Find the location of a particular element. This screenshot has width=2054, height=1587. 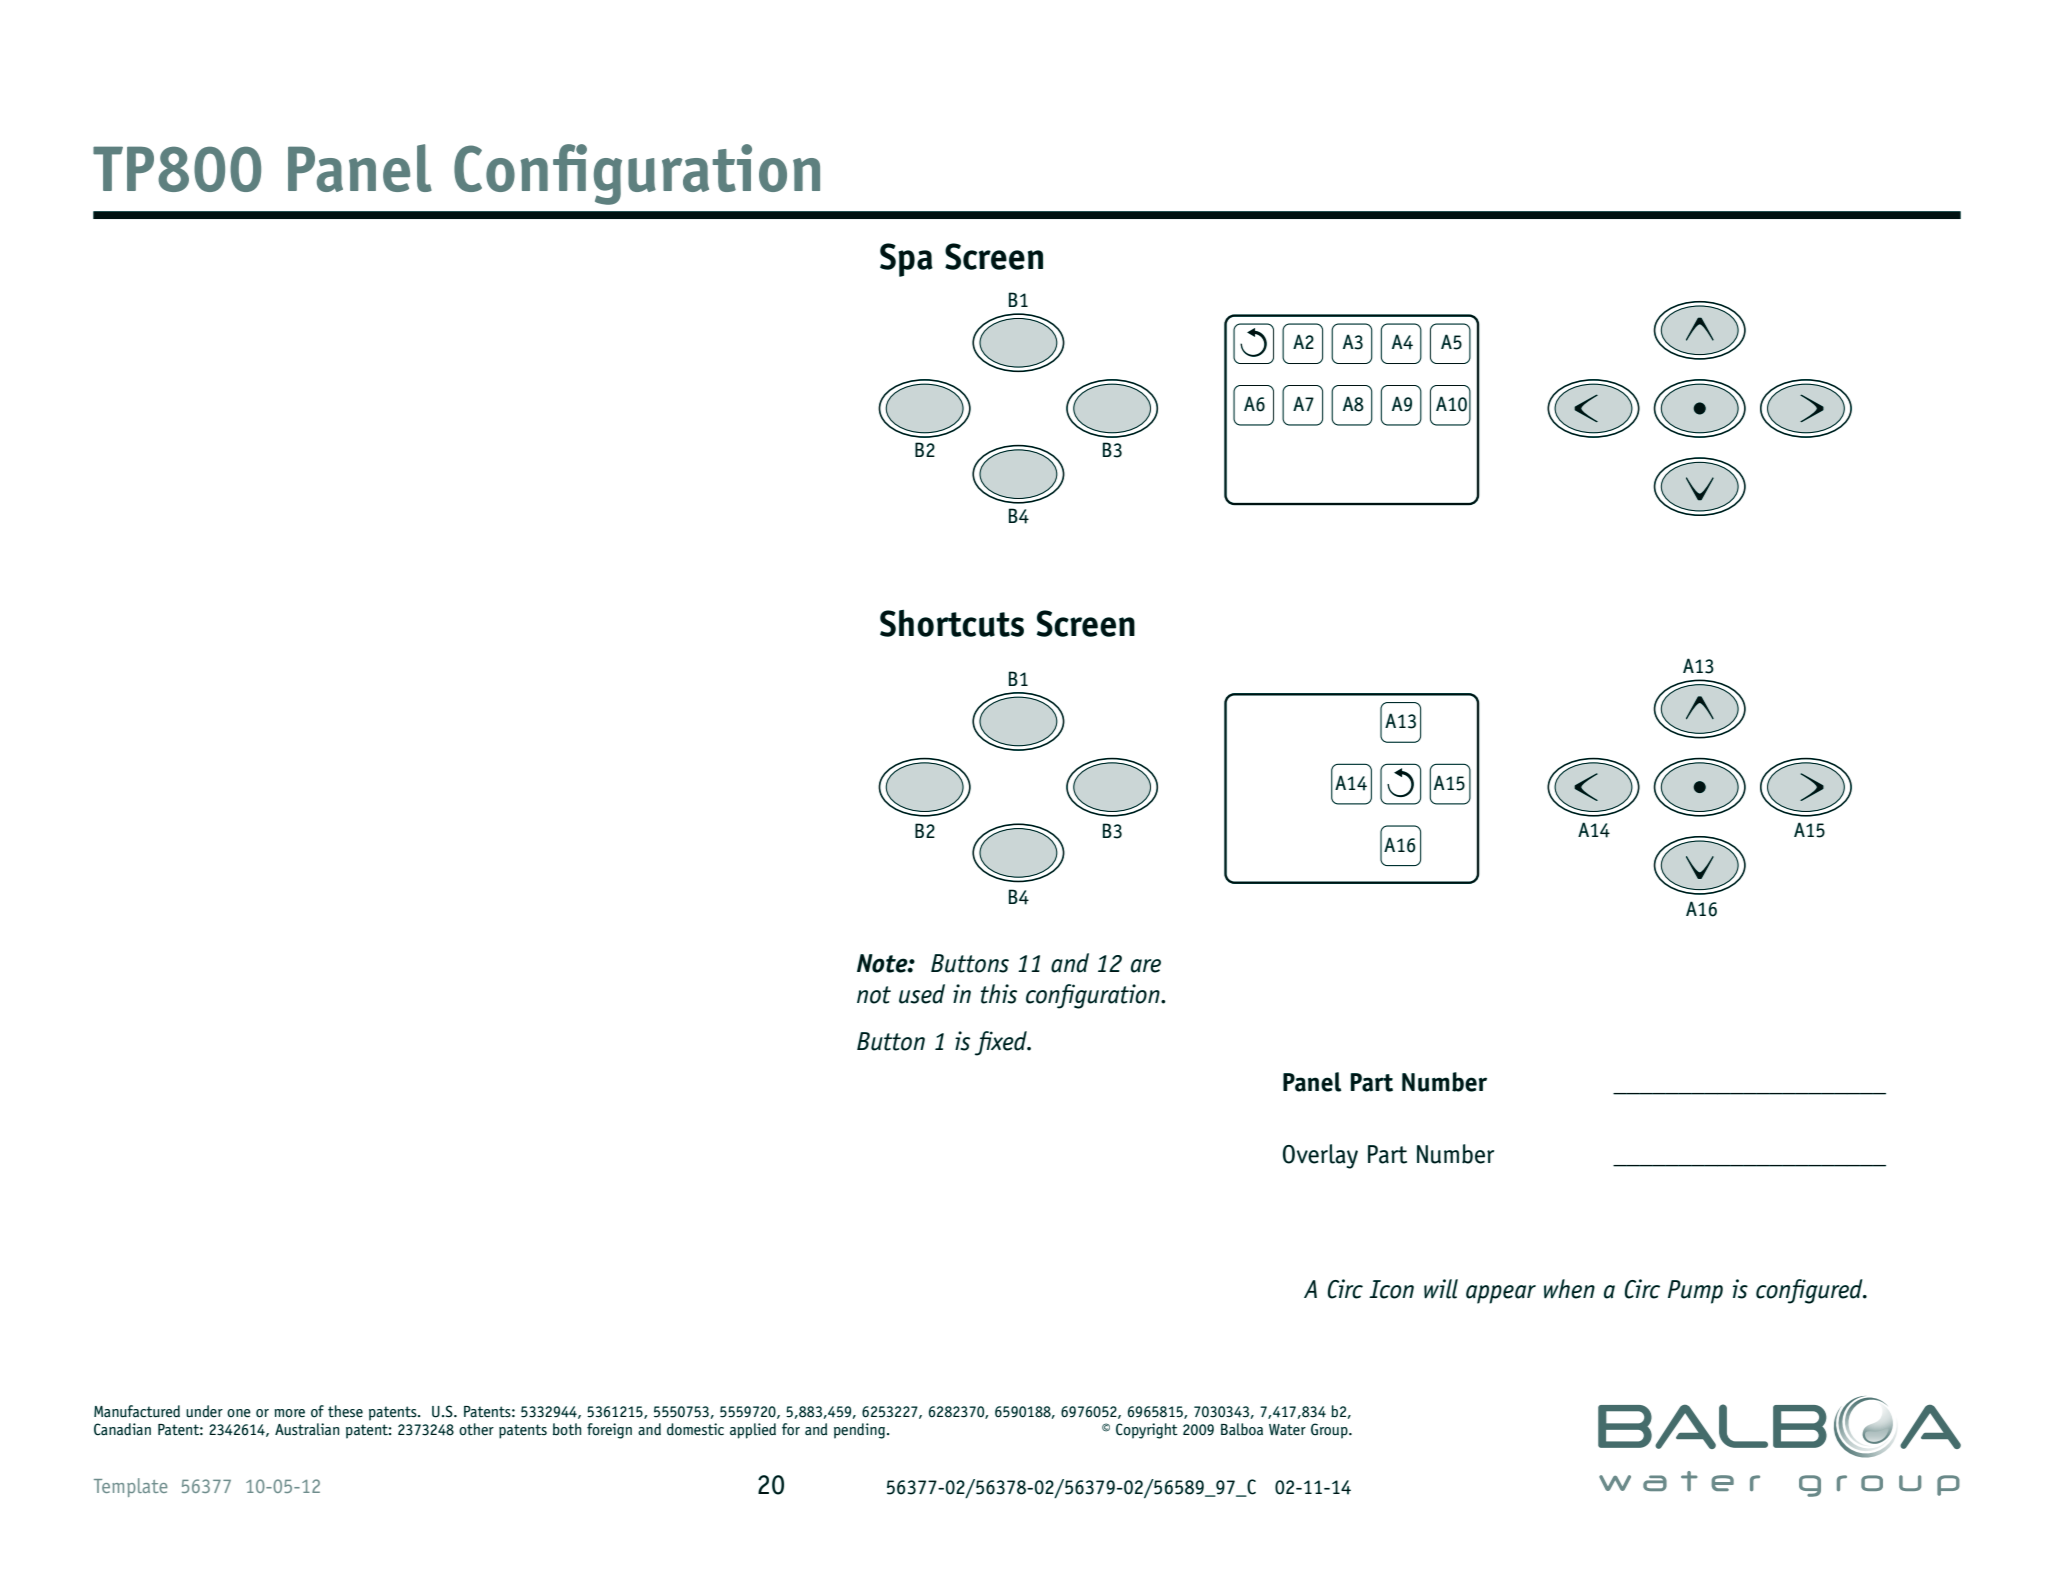

Shortcuts is located at coordinates (952, 623).
